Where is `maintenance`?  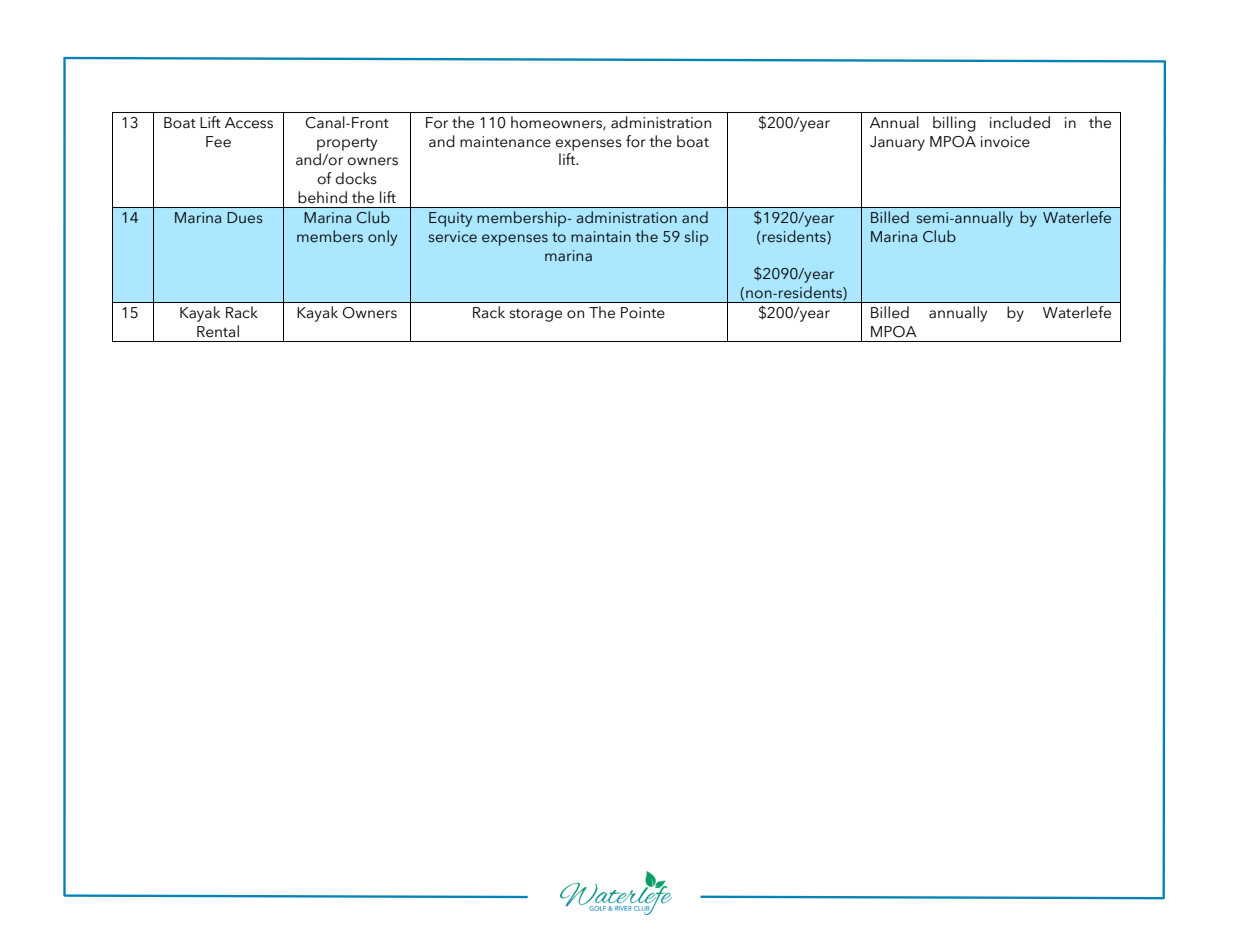 maintenance is located at coordinates (505, 142).
